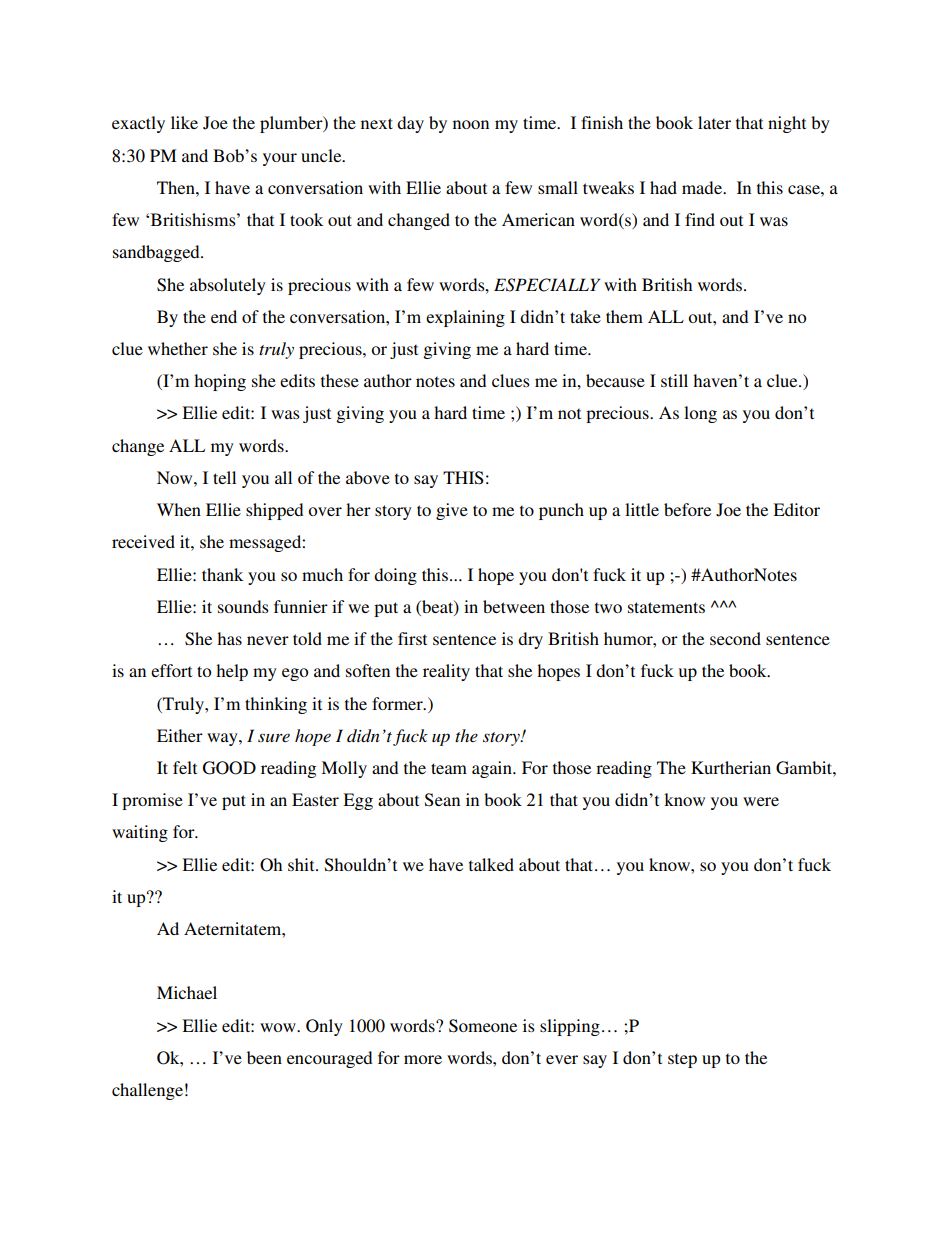 The width and height of the image is (952, 1233). I want to click on explaining, so click(465, 318).
